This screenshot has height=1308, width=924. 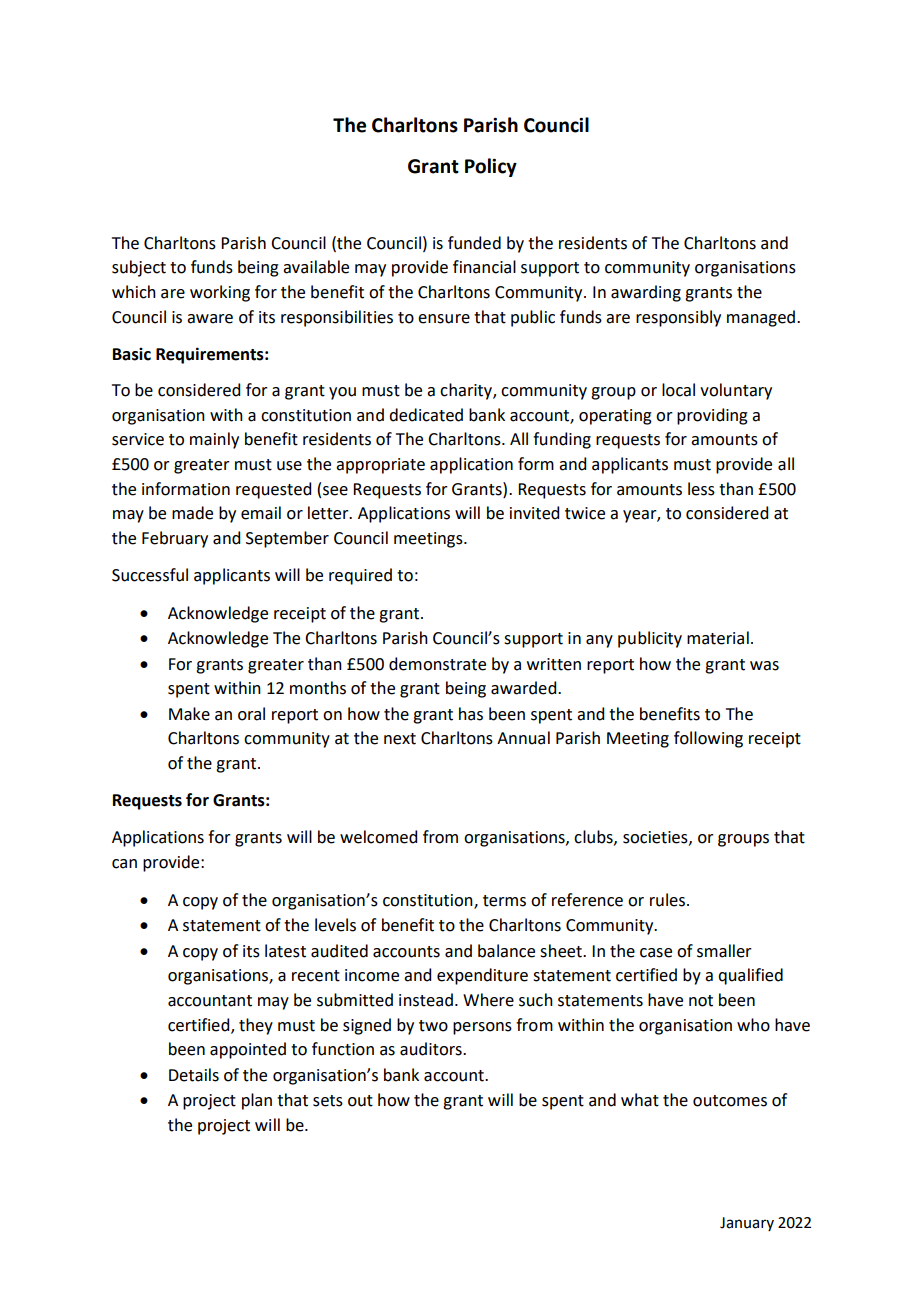 What do you see at coordinates (189, 714) in the screenshot?
I see `Make` at bounding box center [189, 714].
